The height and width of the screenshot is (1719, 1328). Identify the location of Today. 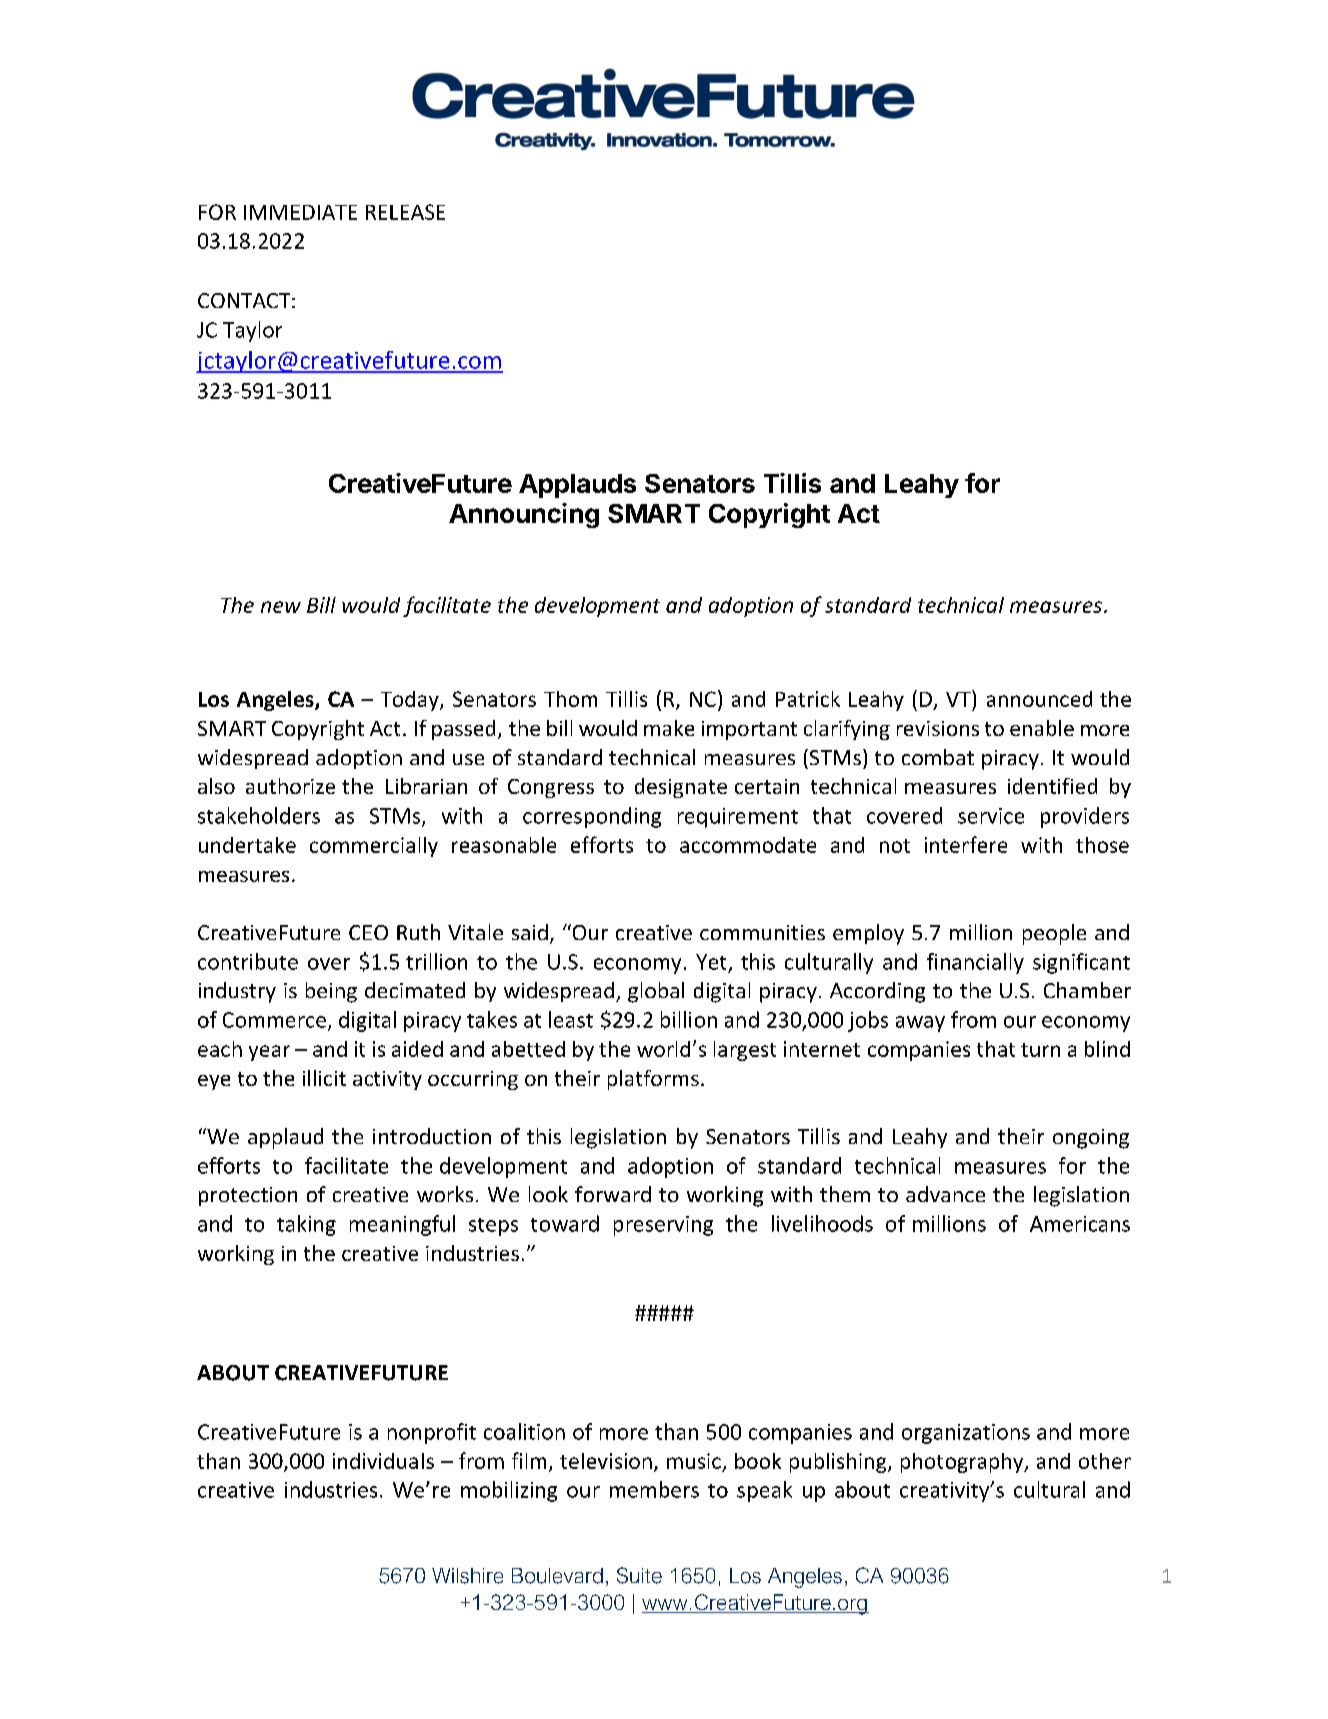
(411, 701).
